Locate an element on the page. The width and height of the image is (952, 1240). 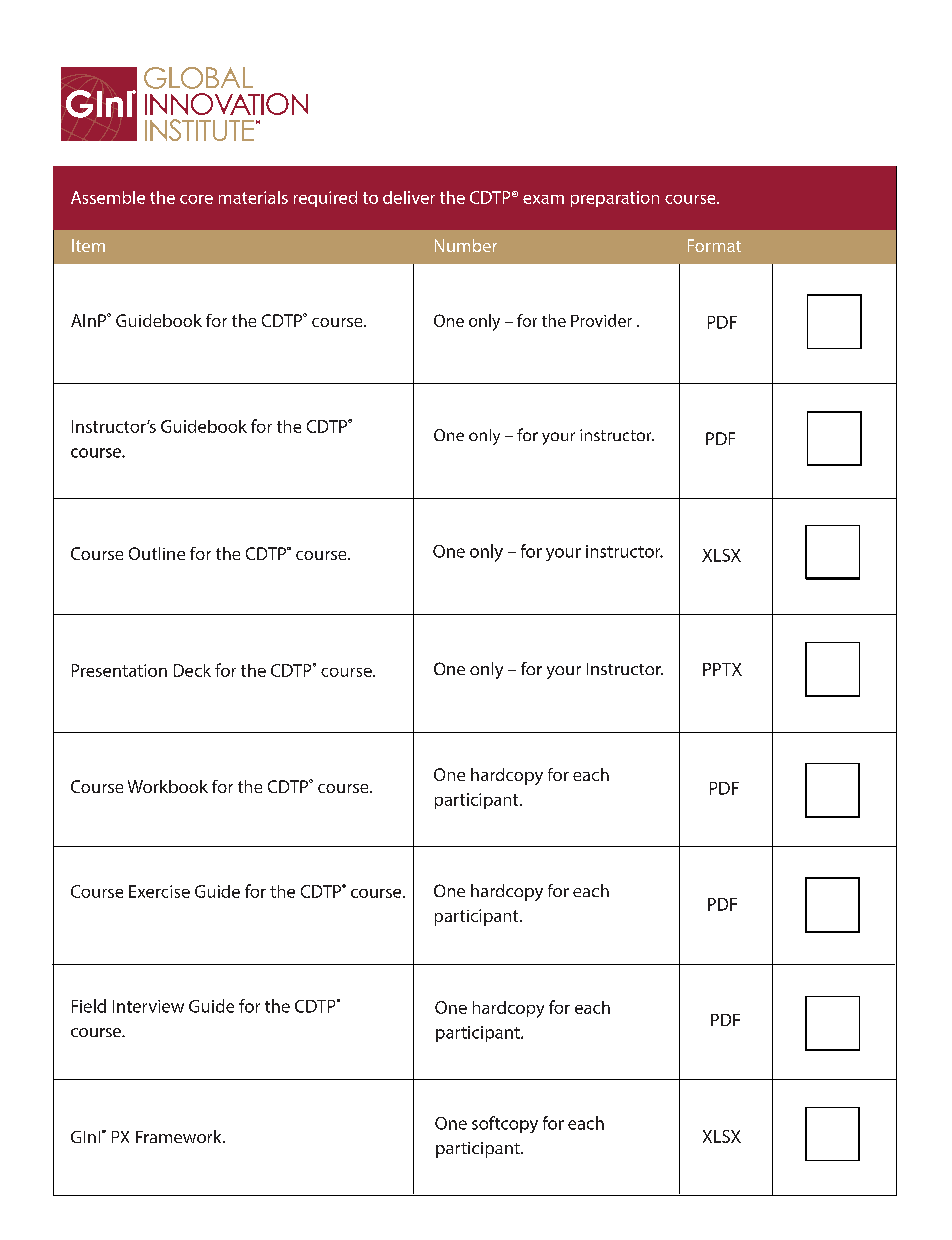
core is located at coordinates (196, 199).
